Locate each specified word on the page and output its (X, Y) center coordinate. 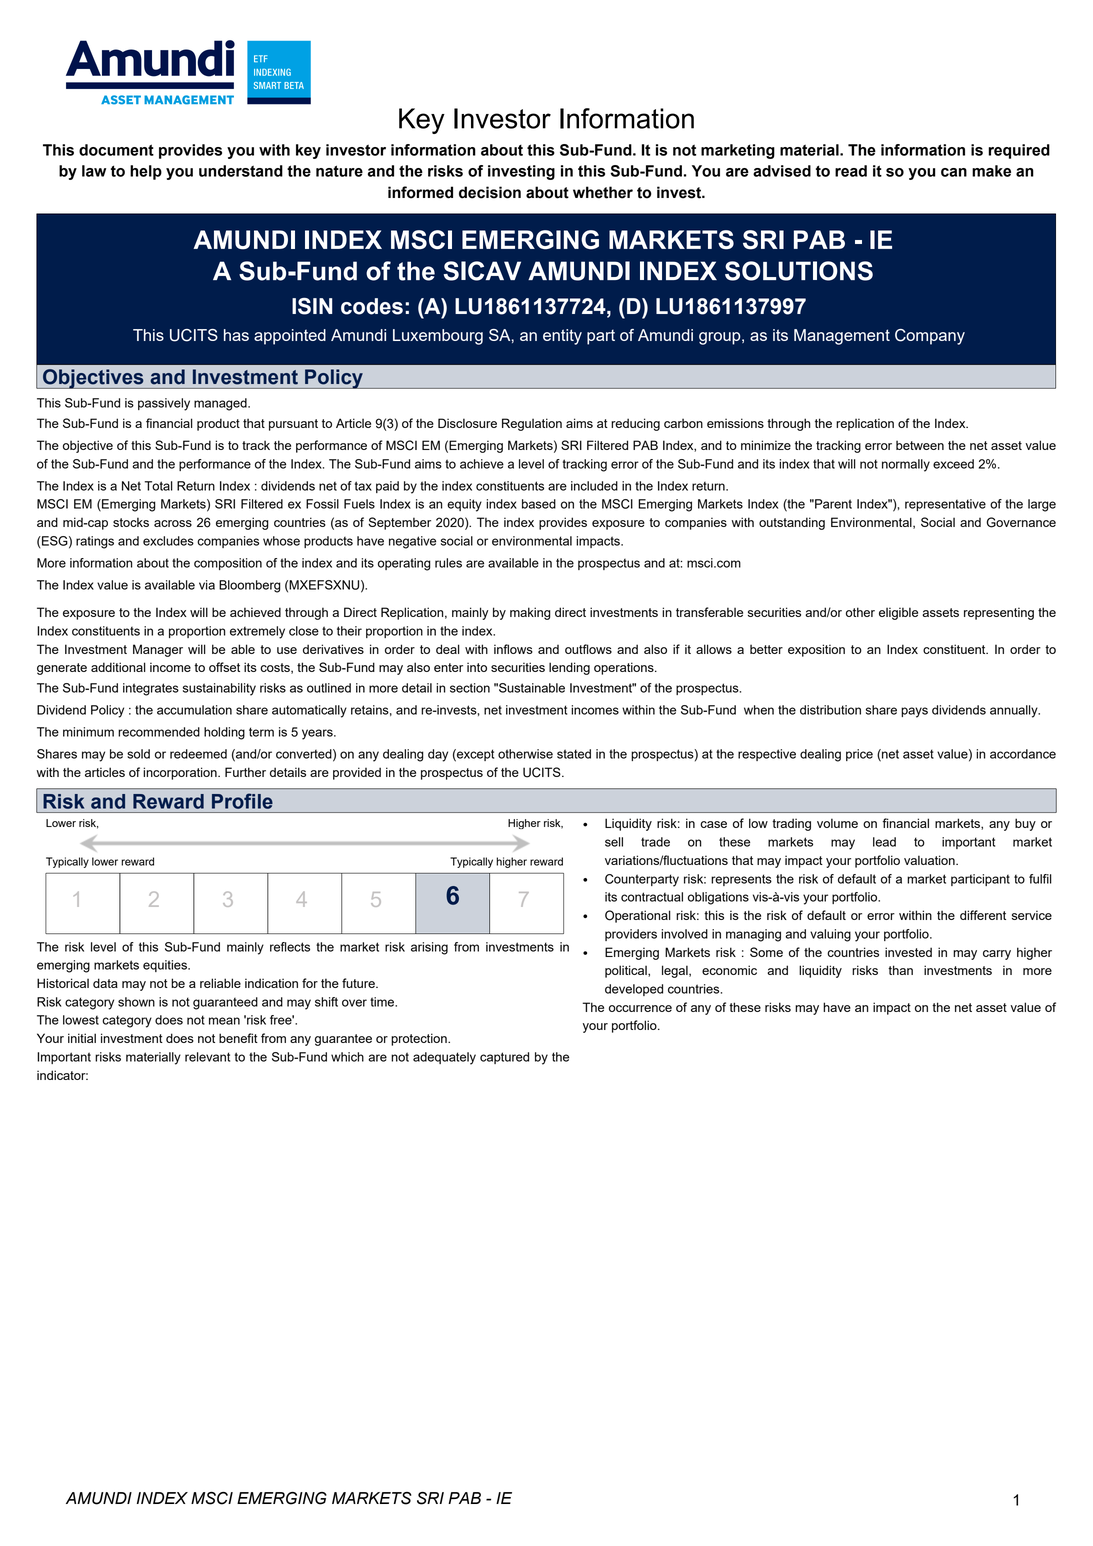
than (900, 970)
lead (884, 842)
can (954, 172)
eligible (898, 613)
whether (603, 192)
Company (930, 337)
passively (164, 404)
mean (224, 1021)
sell (614, 842)
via (207, 585)
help (146, 172)
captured (504, 1058)
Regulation (532, 424)
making (530, 613)
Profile (242, 801)
